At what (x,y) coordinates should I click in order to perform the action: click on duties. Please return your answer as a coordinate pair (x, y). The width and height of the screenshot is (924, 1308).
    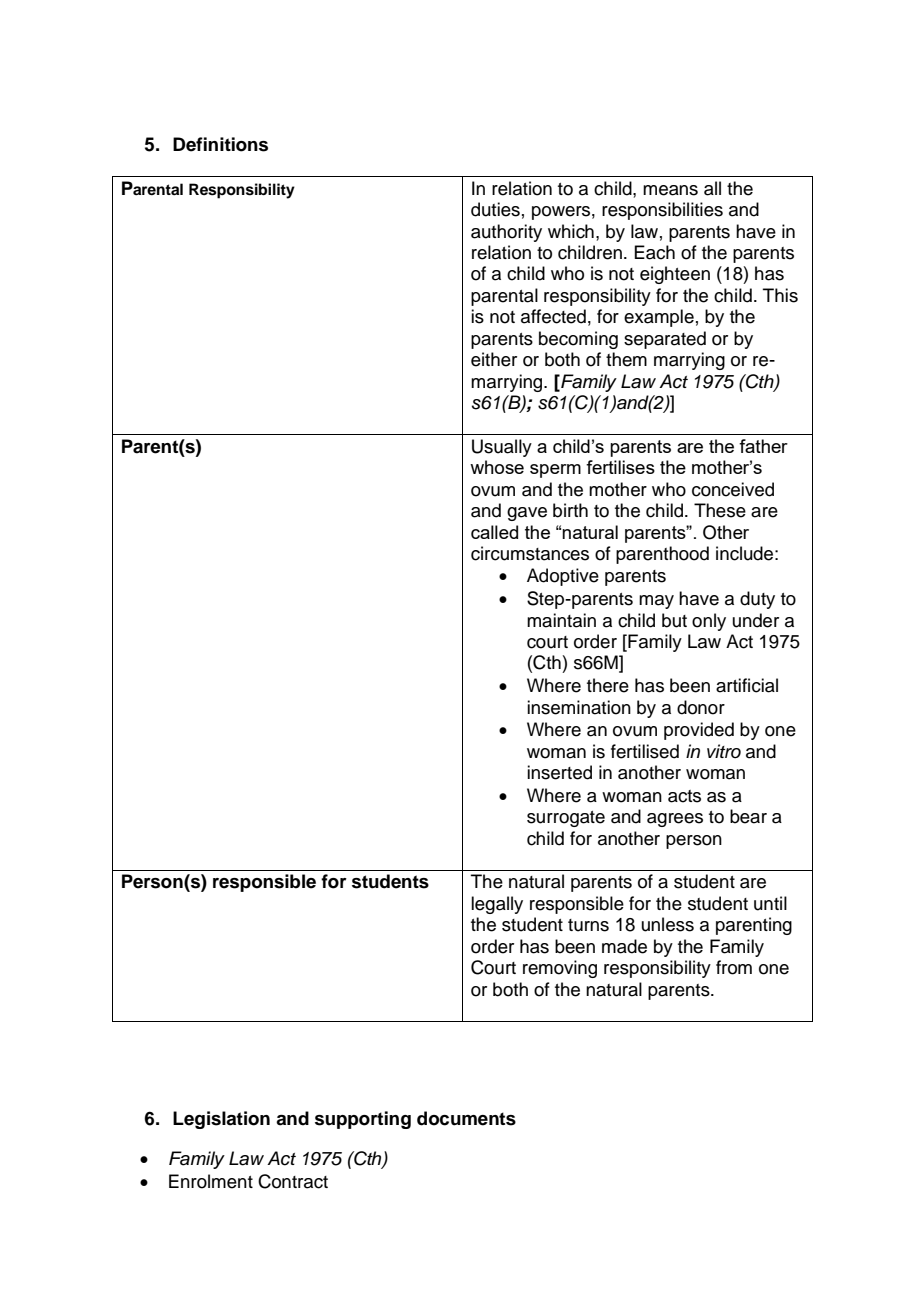
    Looking at the image, I should click on (495, 209).
